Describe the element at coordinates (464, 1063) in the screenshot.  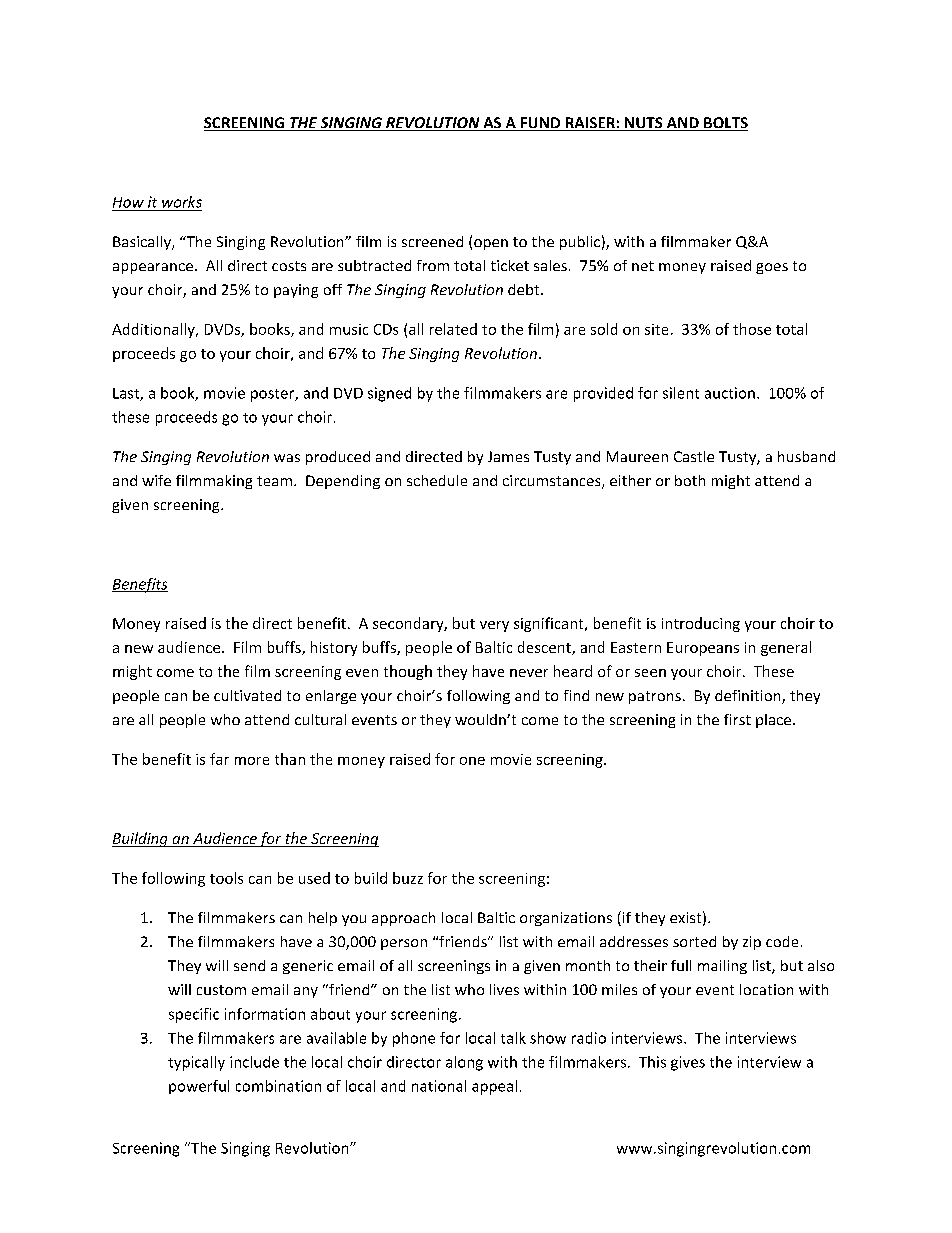
I see `along` at that location.
